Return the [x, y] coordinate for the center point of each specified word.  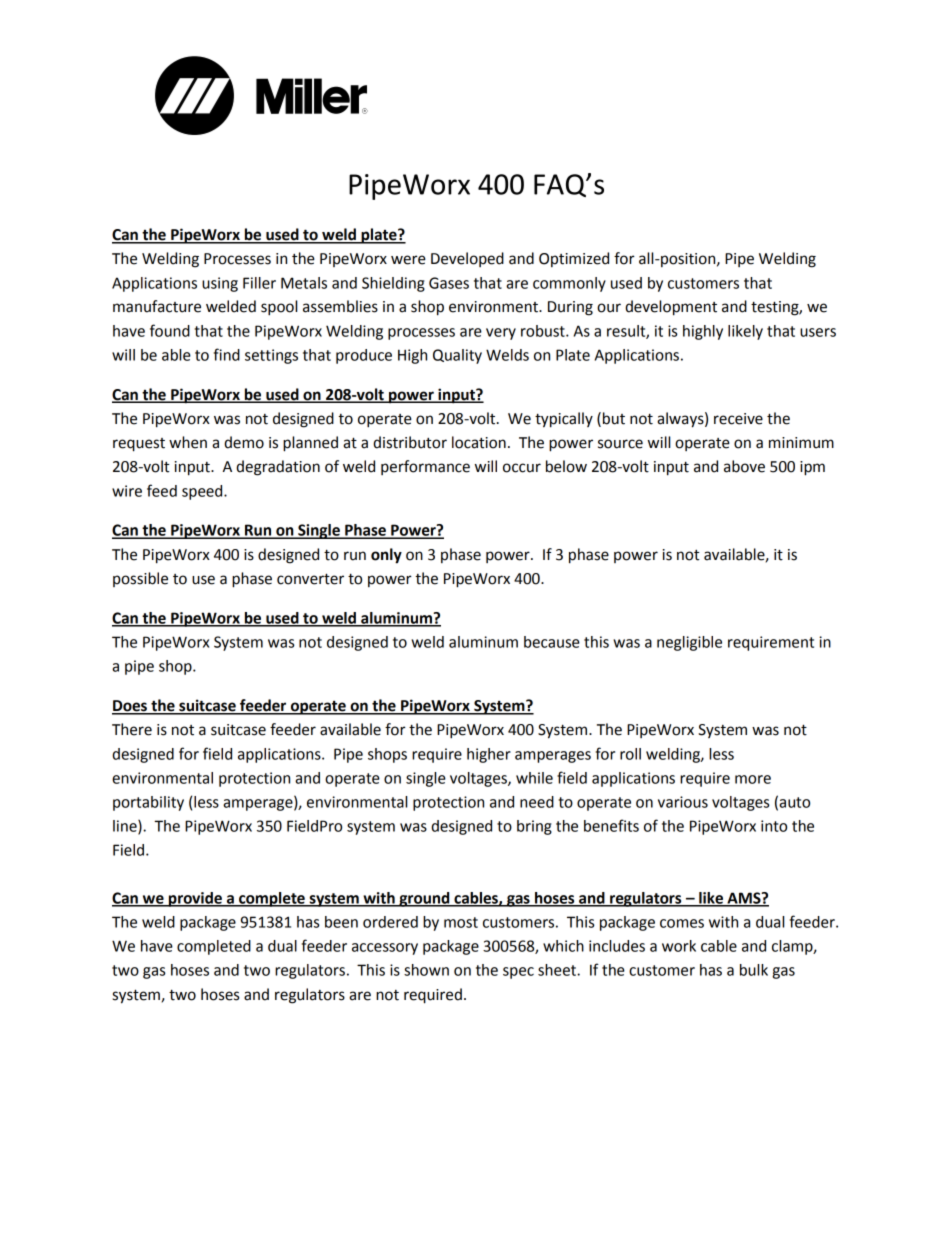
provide [195, 899]
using [220, 284]
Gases [449, 283]
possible [140, 579]
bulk [754, 970]
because [552, 642]
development [671, 308]
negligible [689, 643]
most [461, 922]
